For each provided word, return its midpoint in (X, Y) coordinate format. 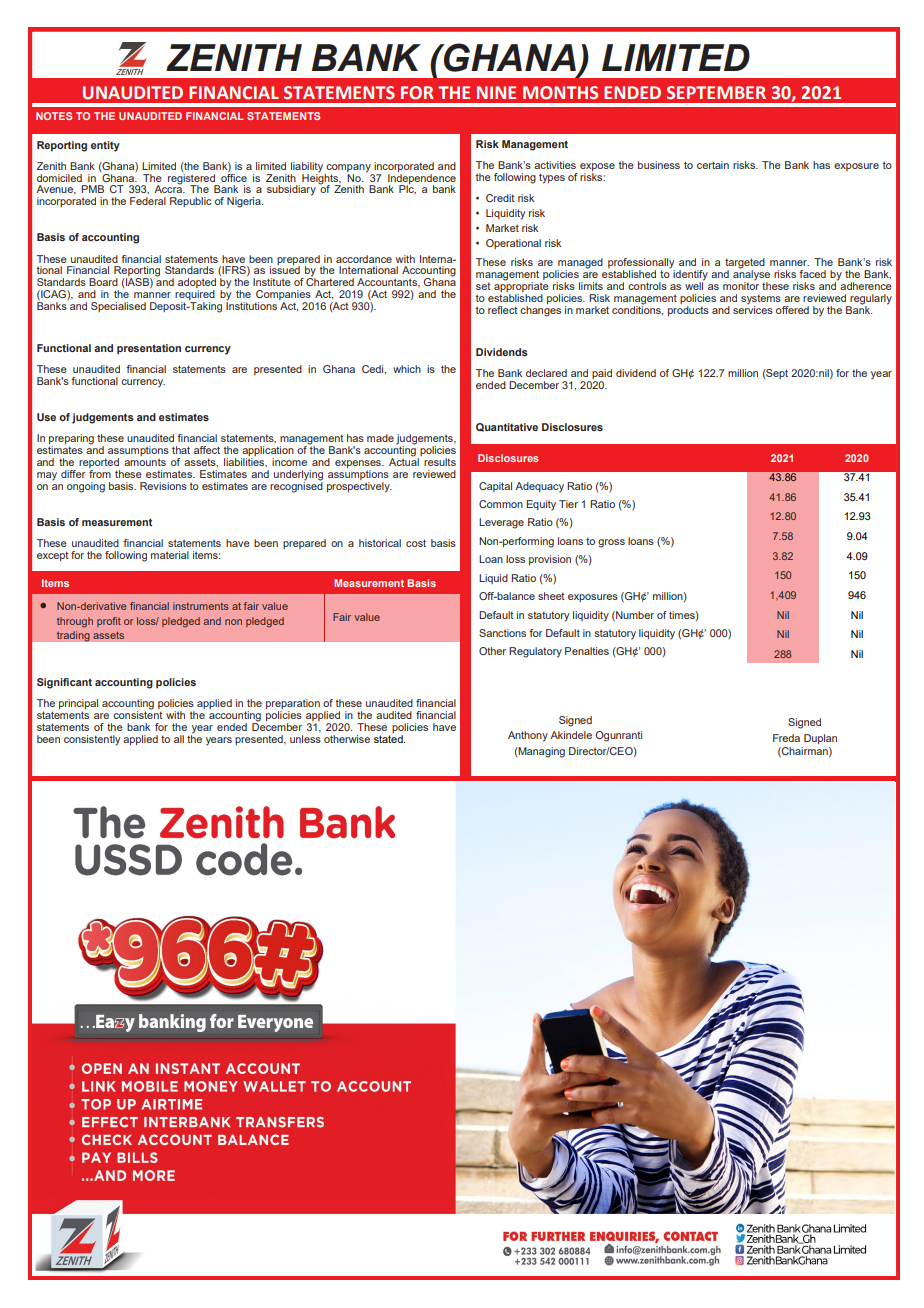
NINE (496, 92)
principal (78, 705)
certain (713, 165)
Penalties (587, 651)
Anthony (528, 736)
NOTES (54, 116)
